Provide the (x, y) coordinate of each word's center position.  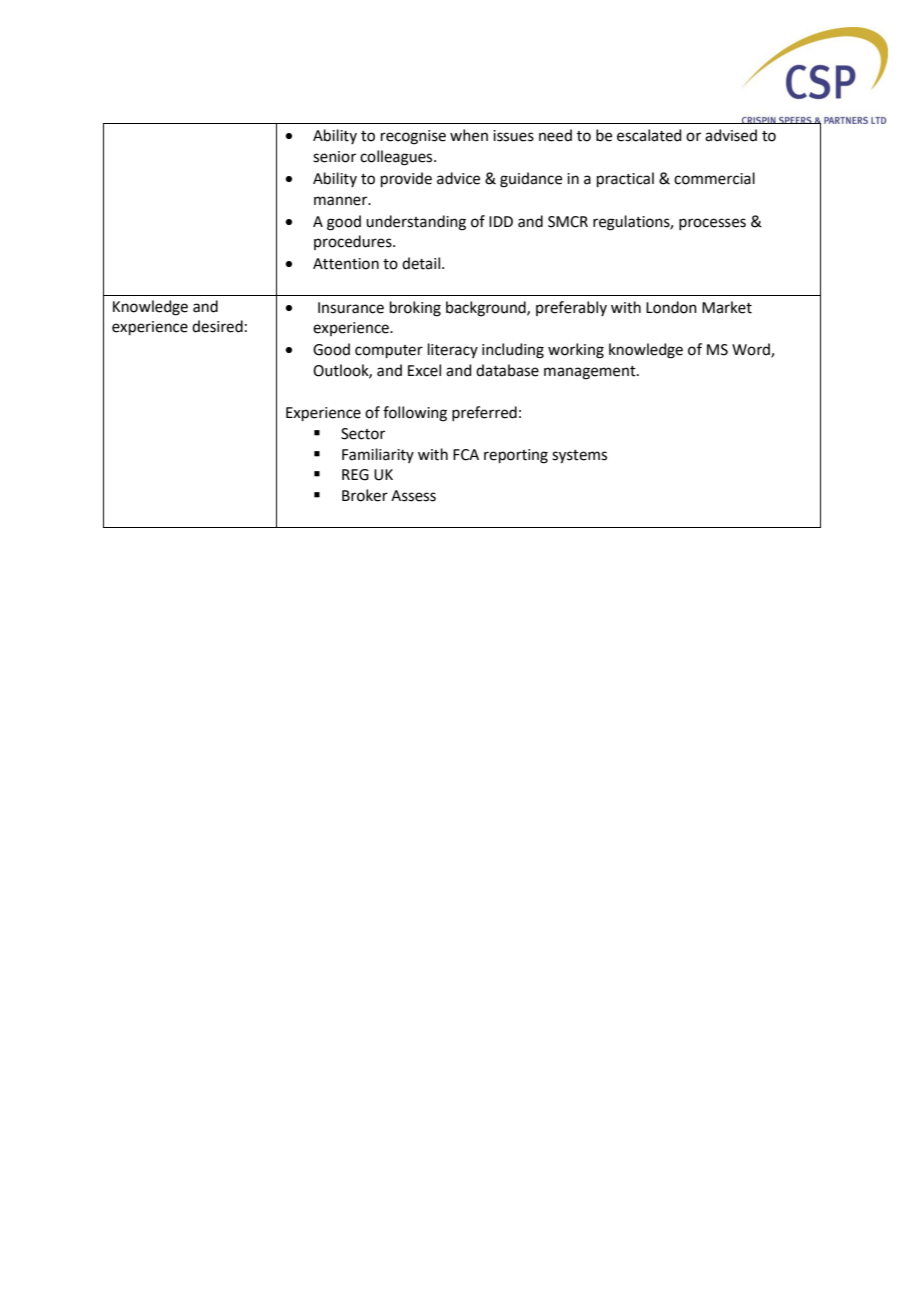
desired (217, 326)
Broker (365, 495)
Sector (363, 434)
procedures (354, 242)
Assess (413, 496)
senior (334, 157)
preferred (484, 413)
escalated (649, 135)
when (469, 135)
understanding (416, 223)
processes (712, 224)
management (591, 373)
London (671, 307)
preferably (571, 308)
